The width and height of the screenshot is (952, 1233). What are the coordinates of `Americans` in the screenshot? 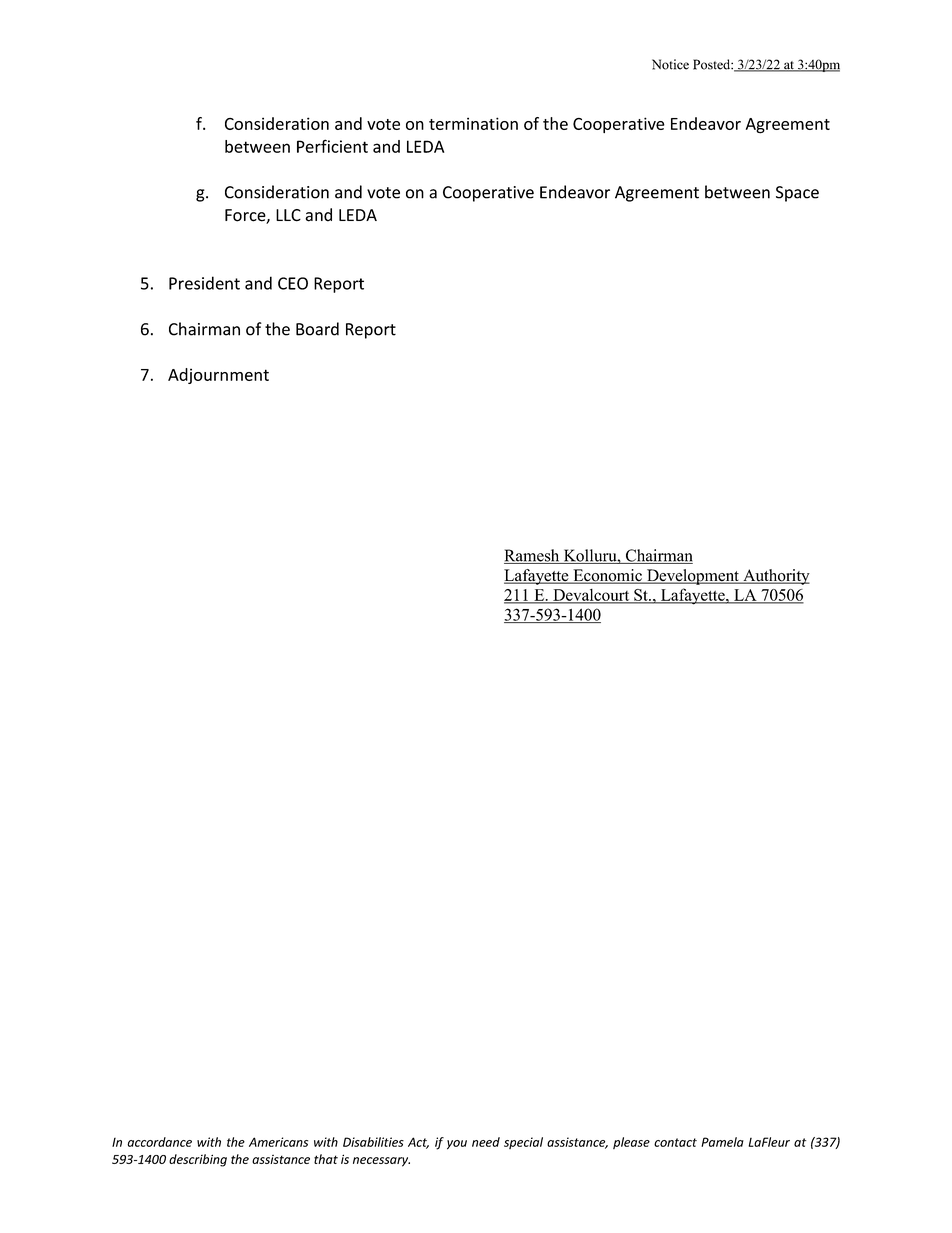 It's located at (278, 1142).
